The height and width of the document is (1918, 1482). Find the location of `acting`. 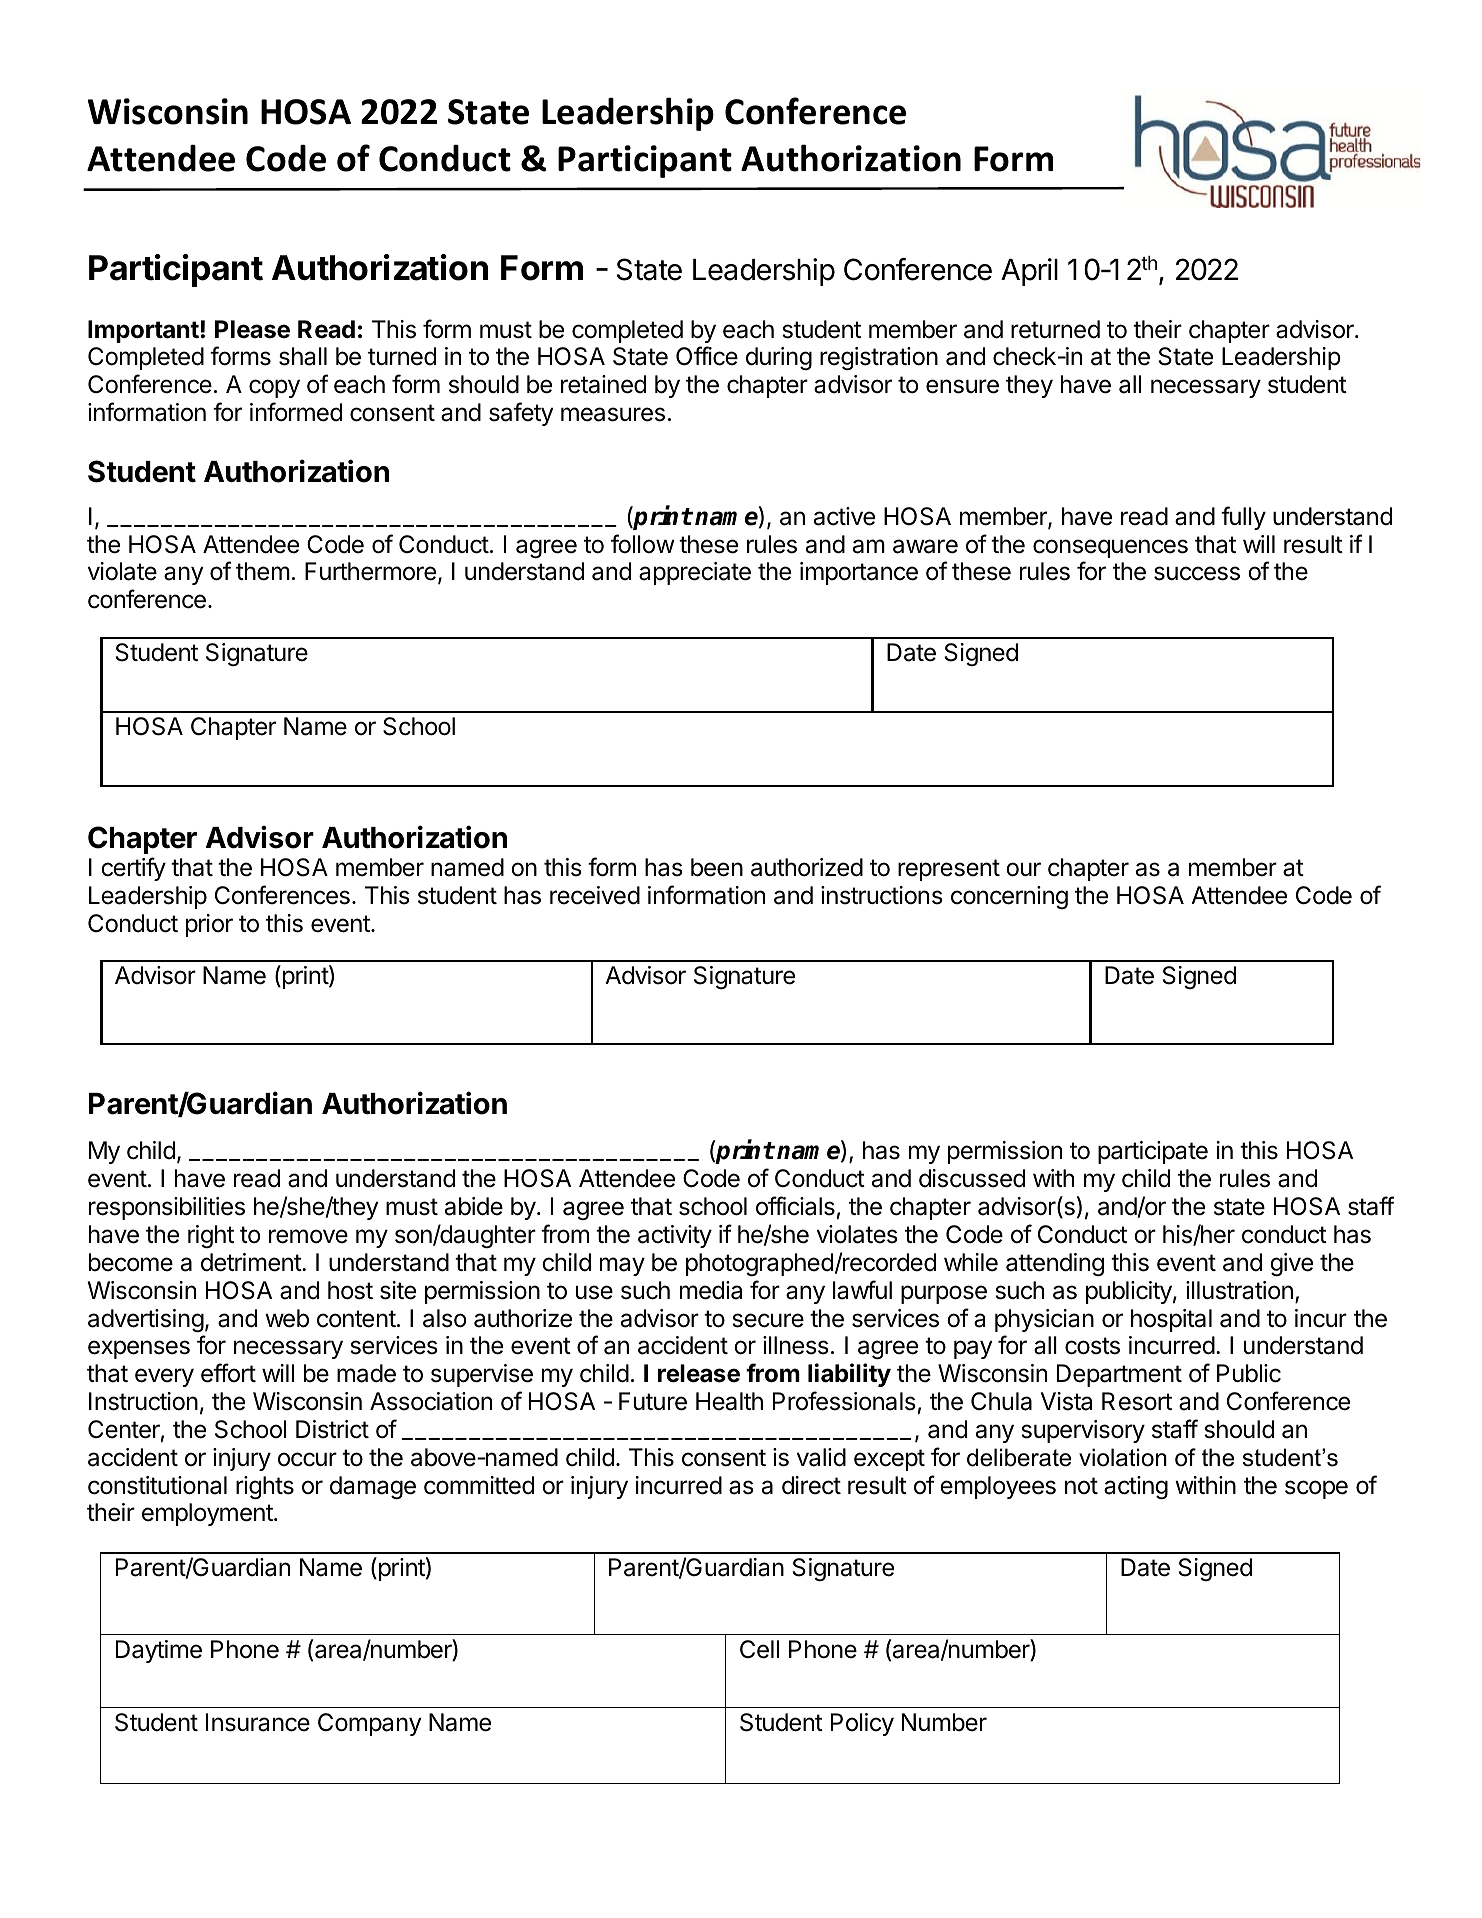

acting is located at coordinates (1136, 1487).
